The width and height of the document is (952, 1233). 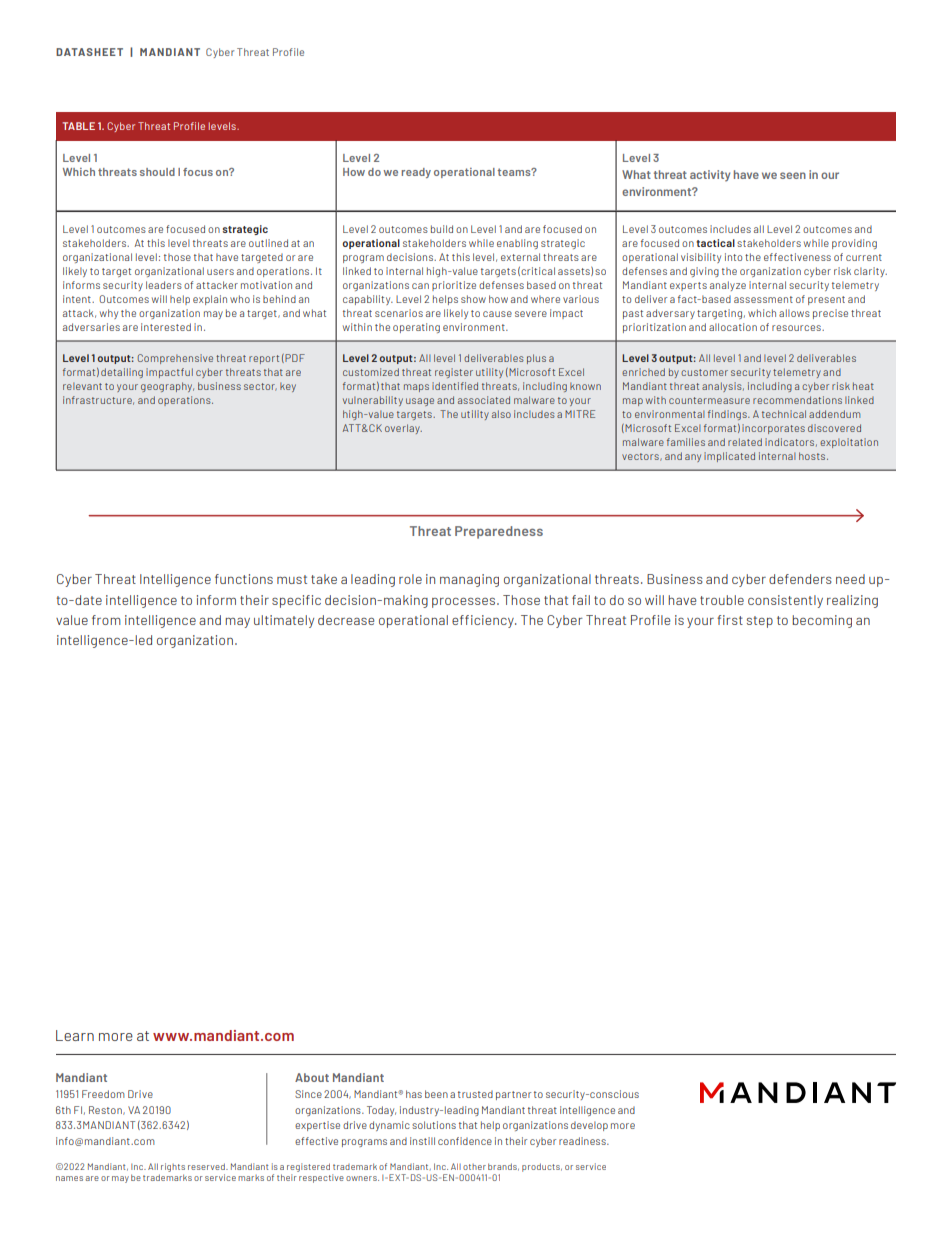 What do you see at coordinates (813, 456) in the document?
I see `hosts` at bounding box center [813, 456].
